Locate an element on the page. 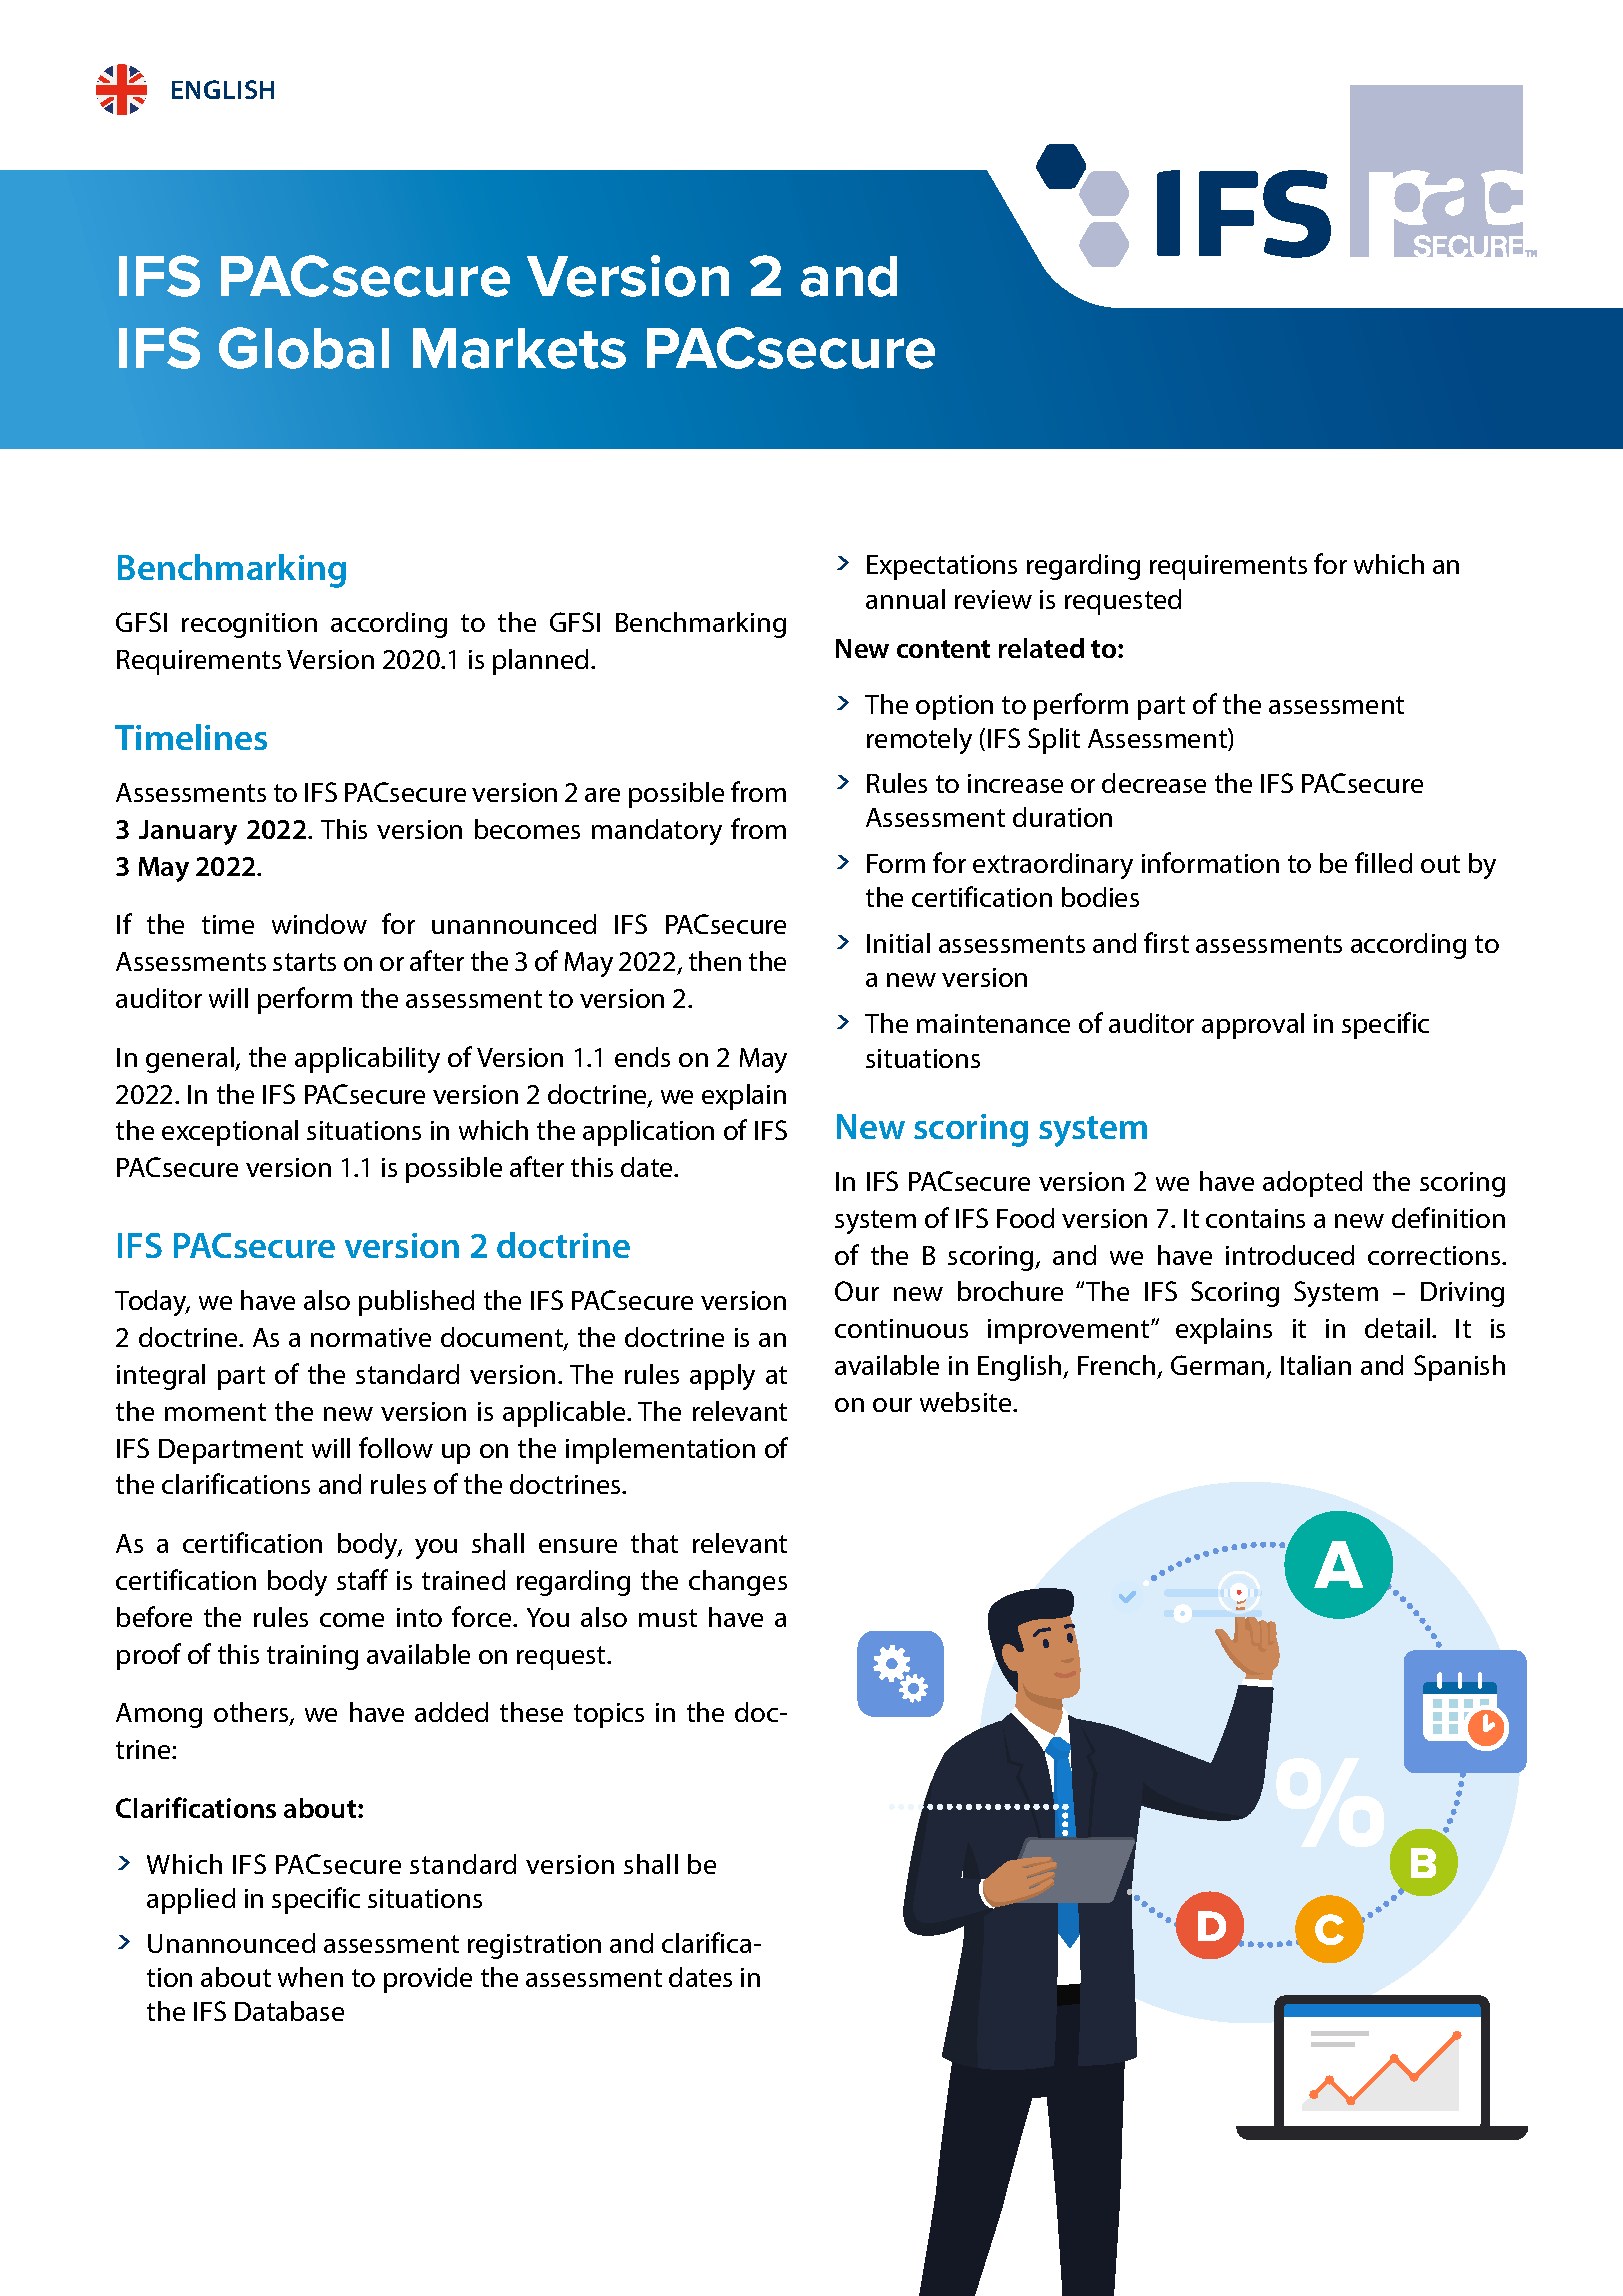 This page has height=2296, width=1623. Global is located at coordinates (304, 348).
